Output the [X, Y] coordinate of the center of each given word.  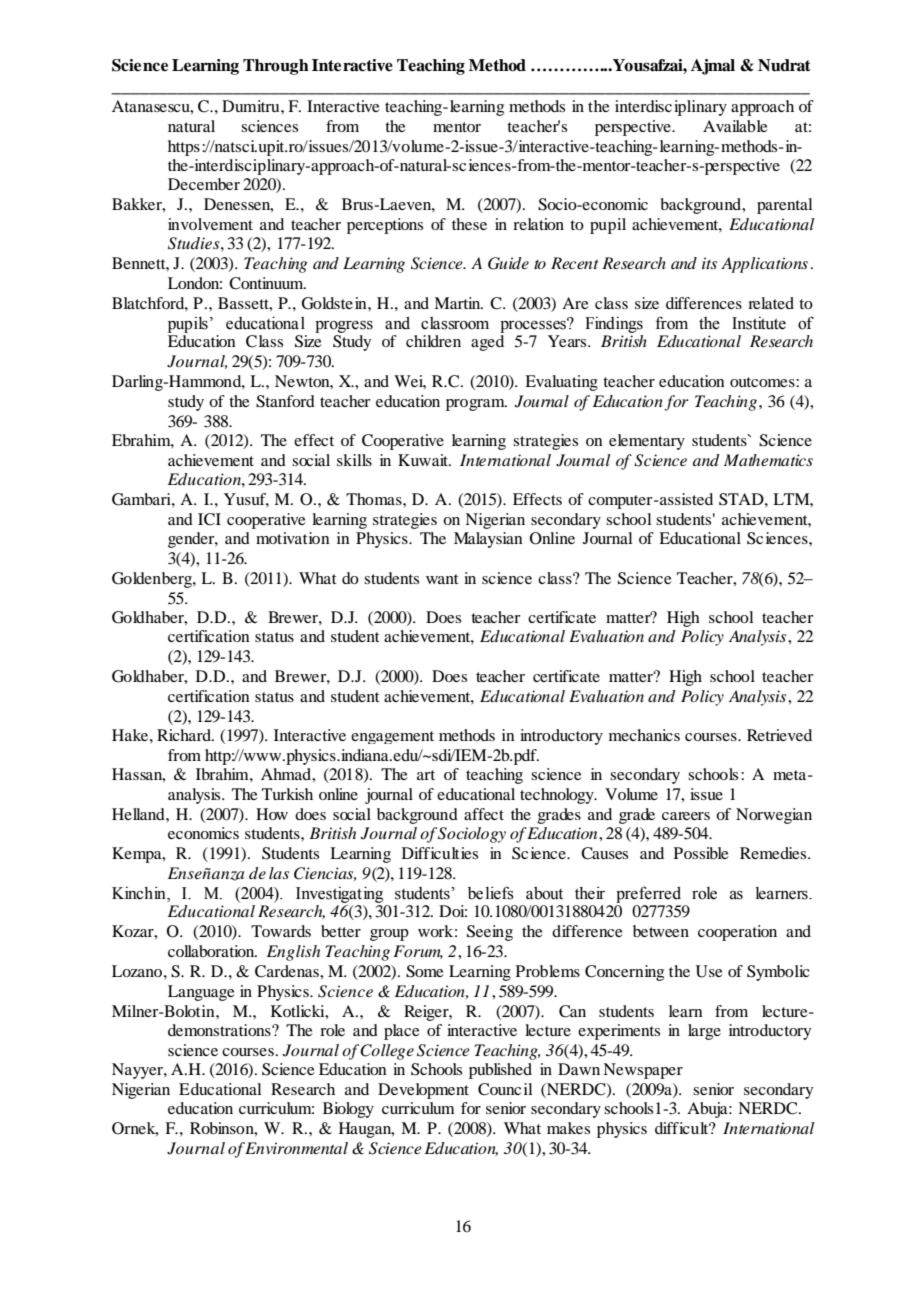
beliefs [491, 893]
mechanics [644, 735]
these [469, 224]
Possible [701, 853]
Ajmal [713, 67]
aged [487, 343]
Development [423, 1091]
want [442, 579]
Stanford [285, 401]
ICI [209, 519]
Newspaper [643, 1071]
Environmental [296, 1148]
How [272, 814]
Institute [759, 323]
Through [276, 67]
